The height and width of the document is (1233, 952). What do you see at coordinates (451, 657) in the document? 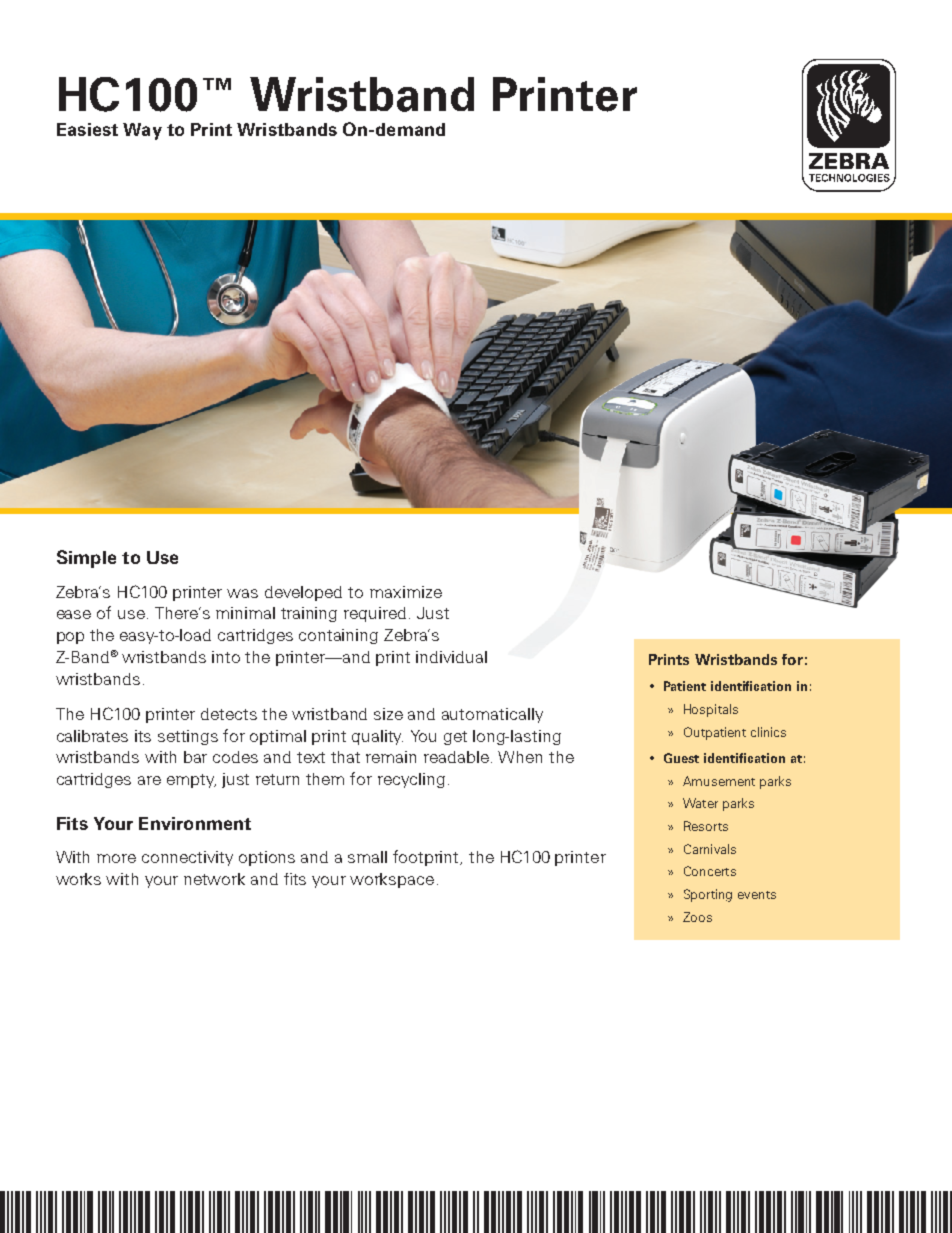
I see `individual` at bounding box center [451, 657].
